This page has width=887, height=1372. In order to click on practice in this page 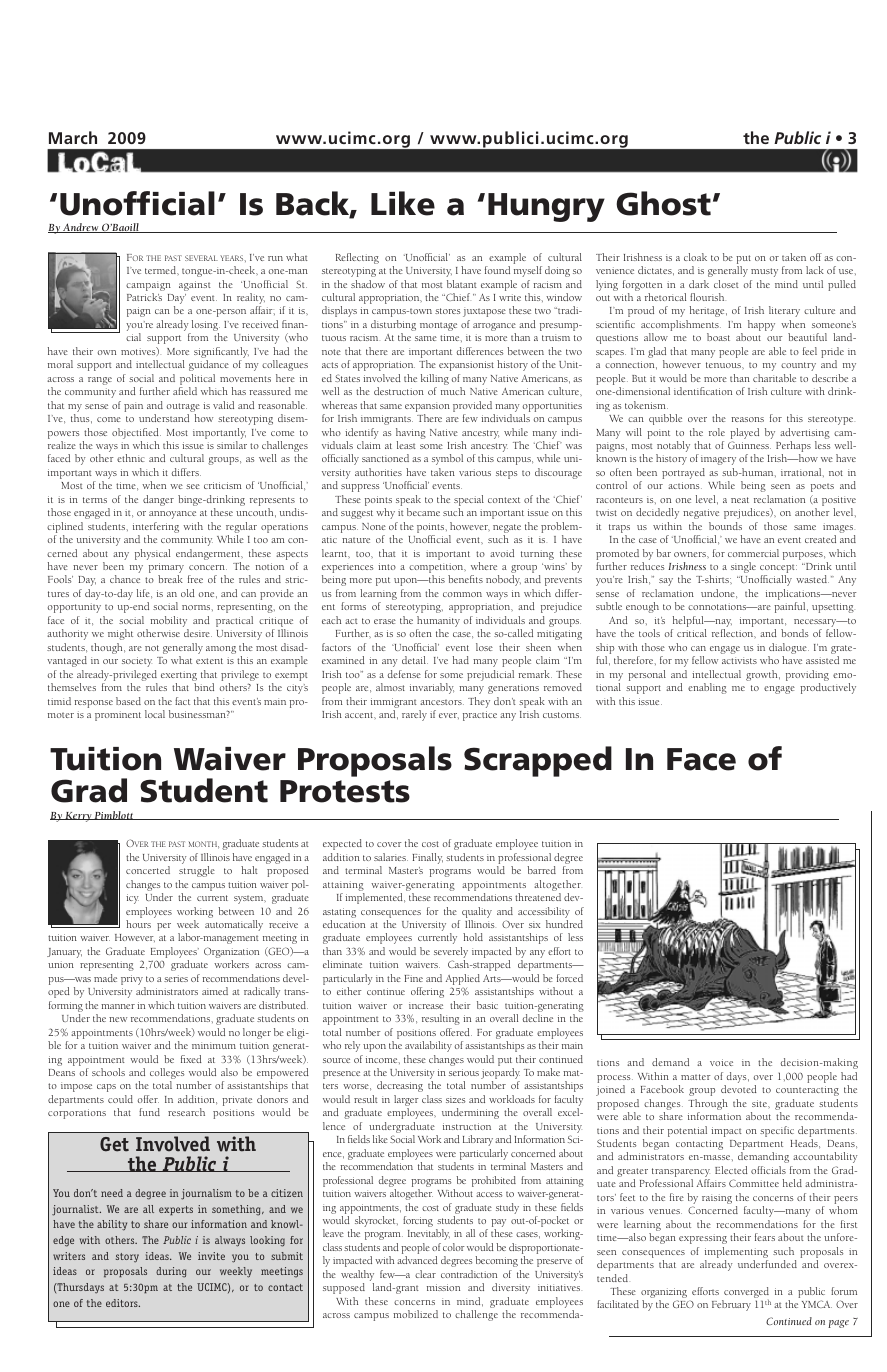, I will do `click(480, 716)`.
